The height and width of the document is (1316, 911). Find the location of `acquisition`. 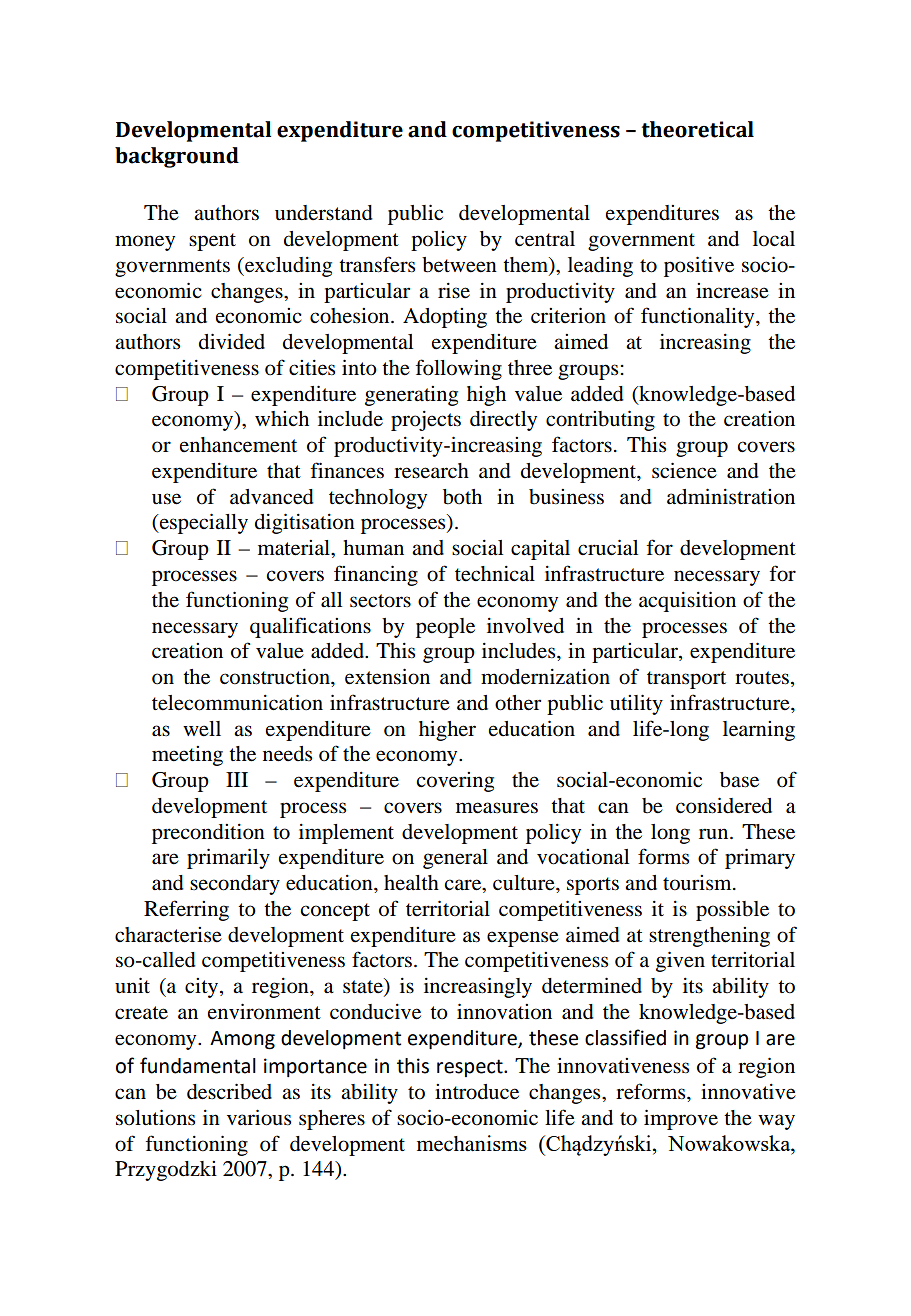

acquisition is located at coordinates (687, 601).
